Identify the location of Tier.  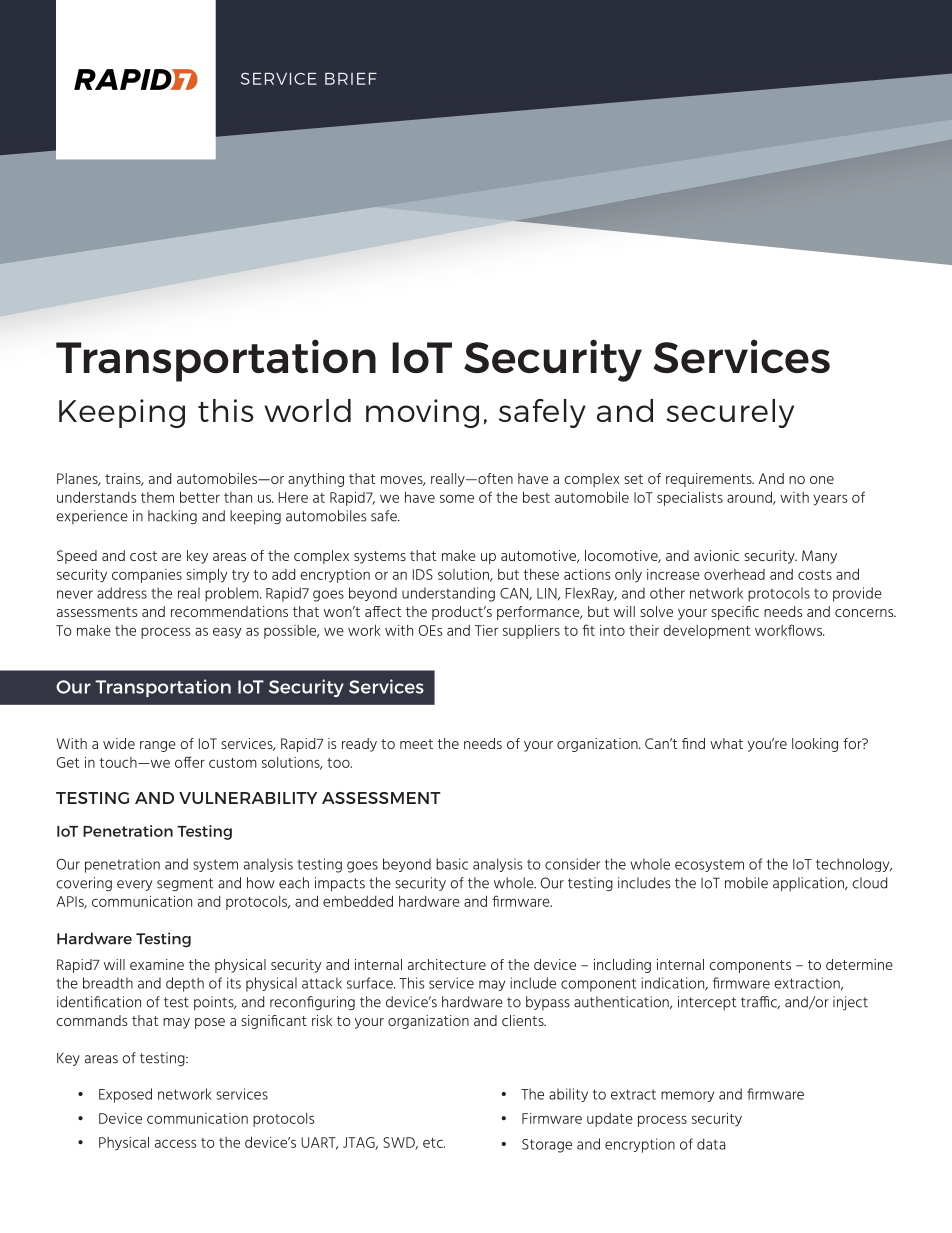
(486, 630).
